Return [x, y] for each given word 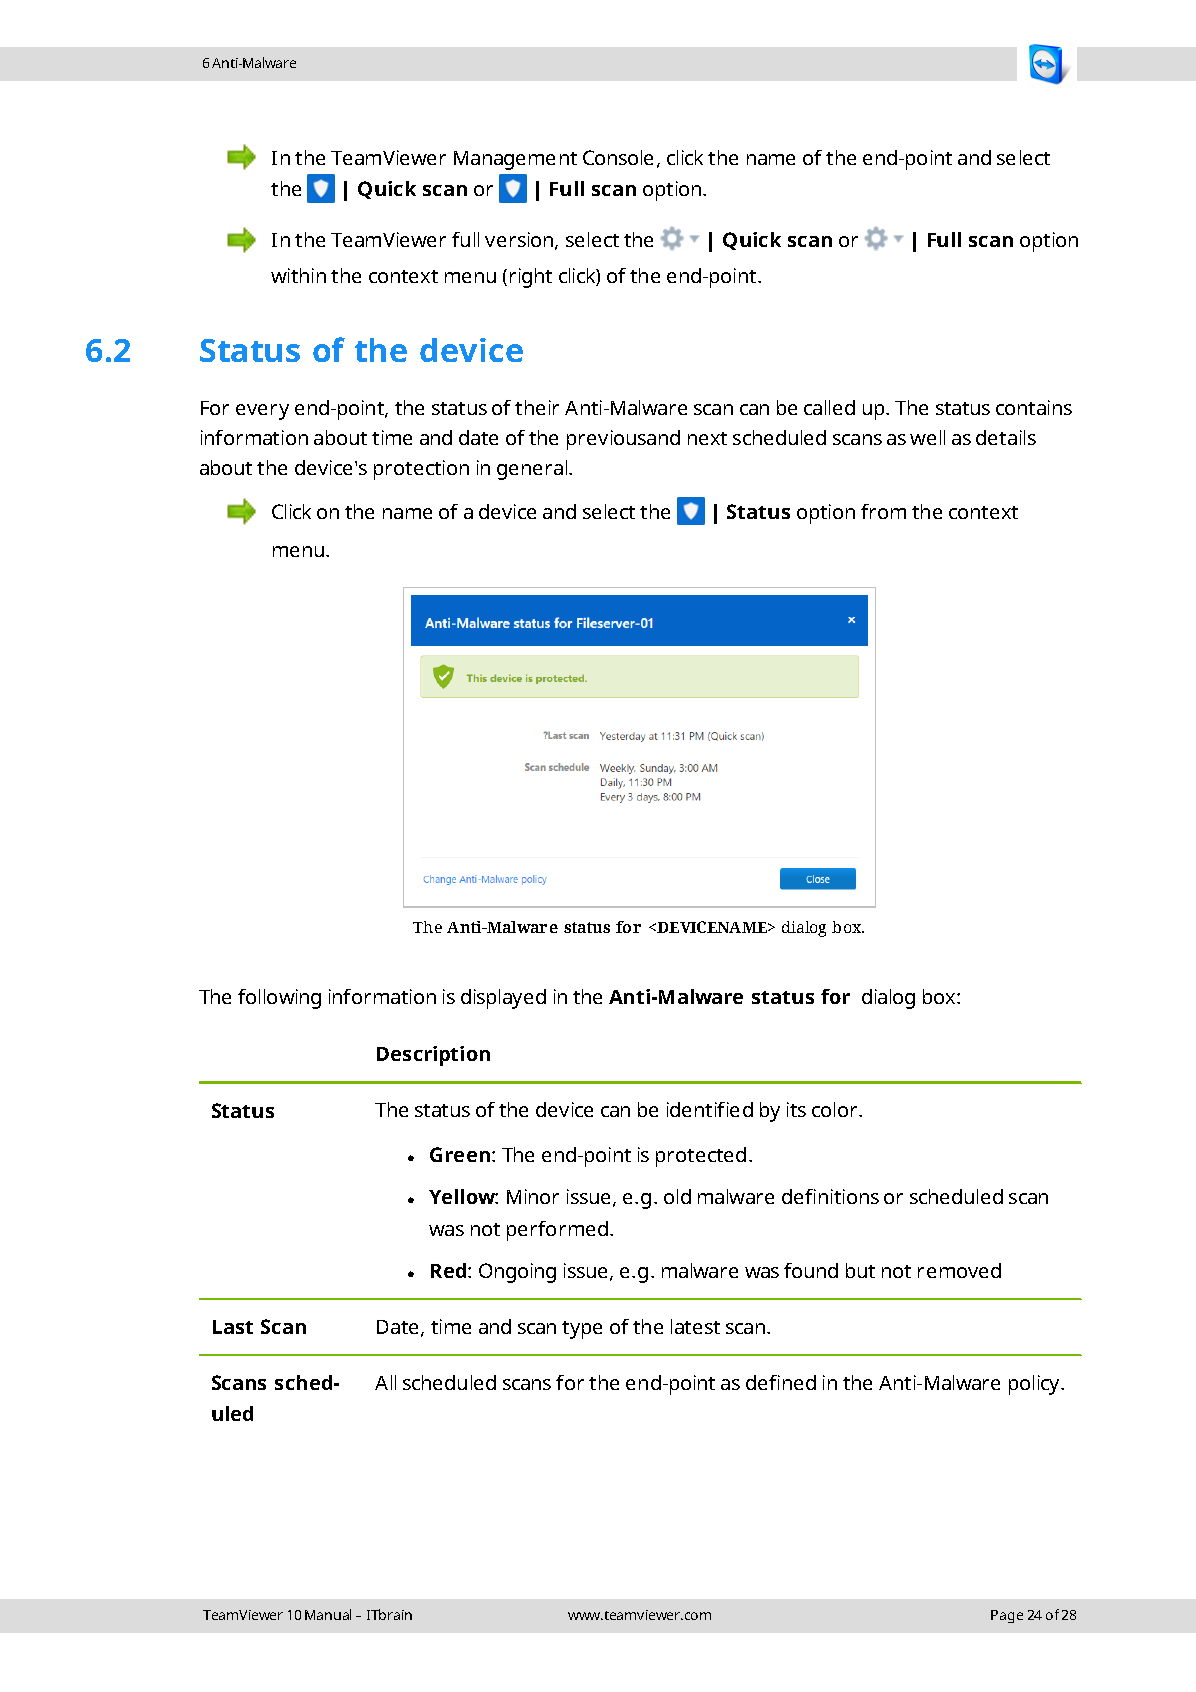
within [298, 275]
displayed [503, 999]
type [582, 1330]
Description [433, 1056]
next [707, 438]
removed [959, 1270]
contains [1034, 407]
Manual [328, 1614]
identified [710, 1109]
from [883, 511]
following [279, 999]
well [927, 437]
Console [618, 157]
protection [421, 470]
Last [233, 1327]
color [836, 1109]
